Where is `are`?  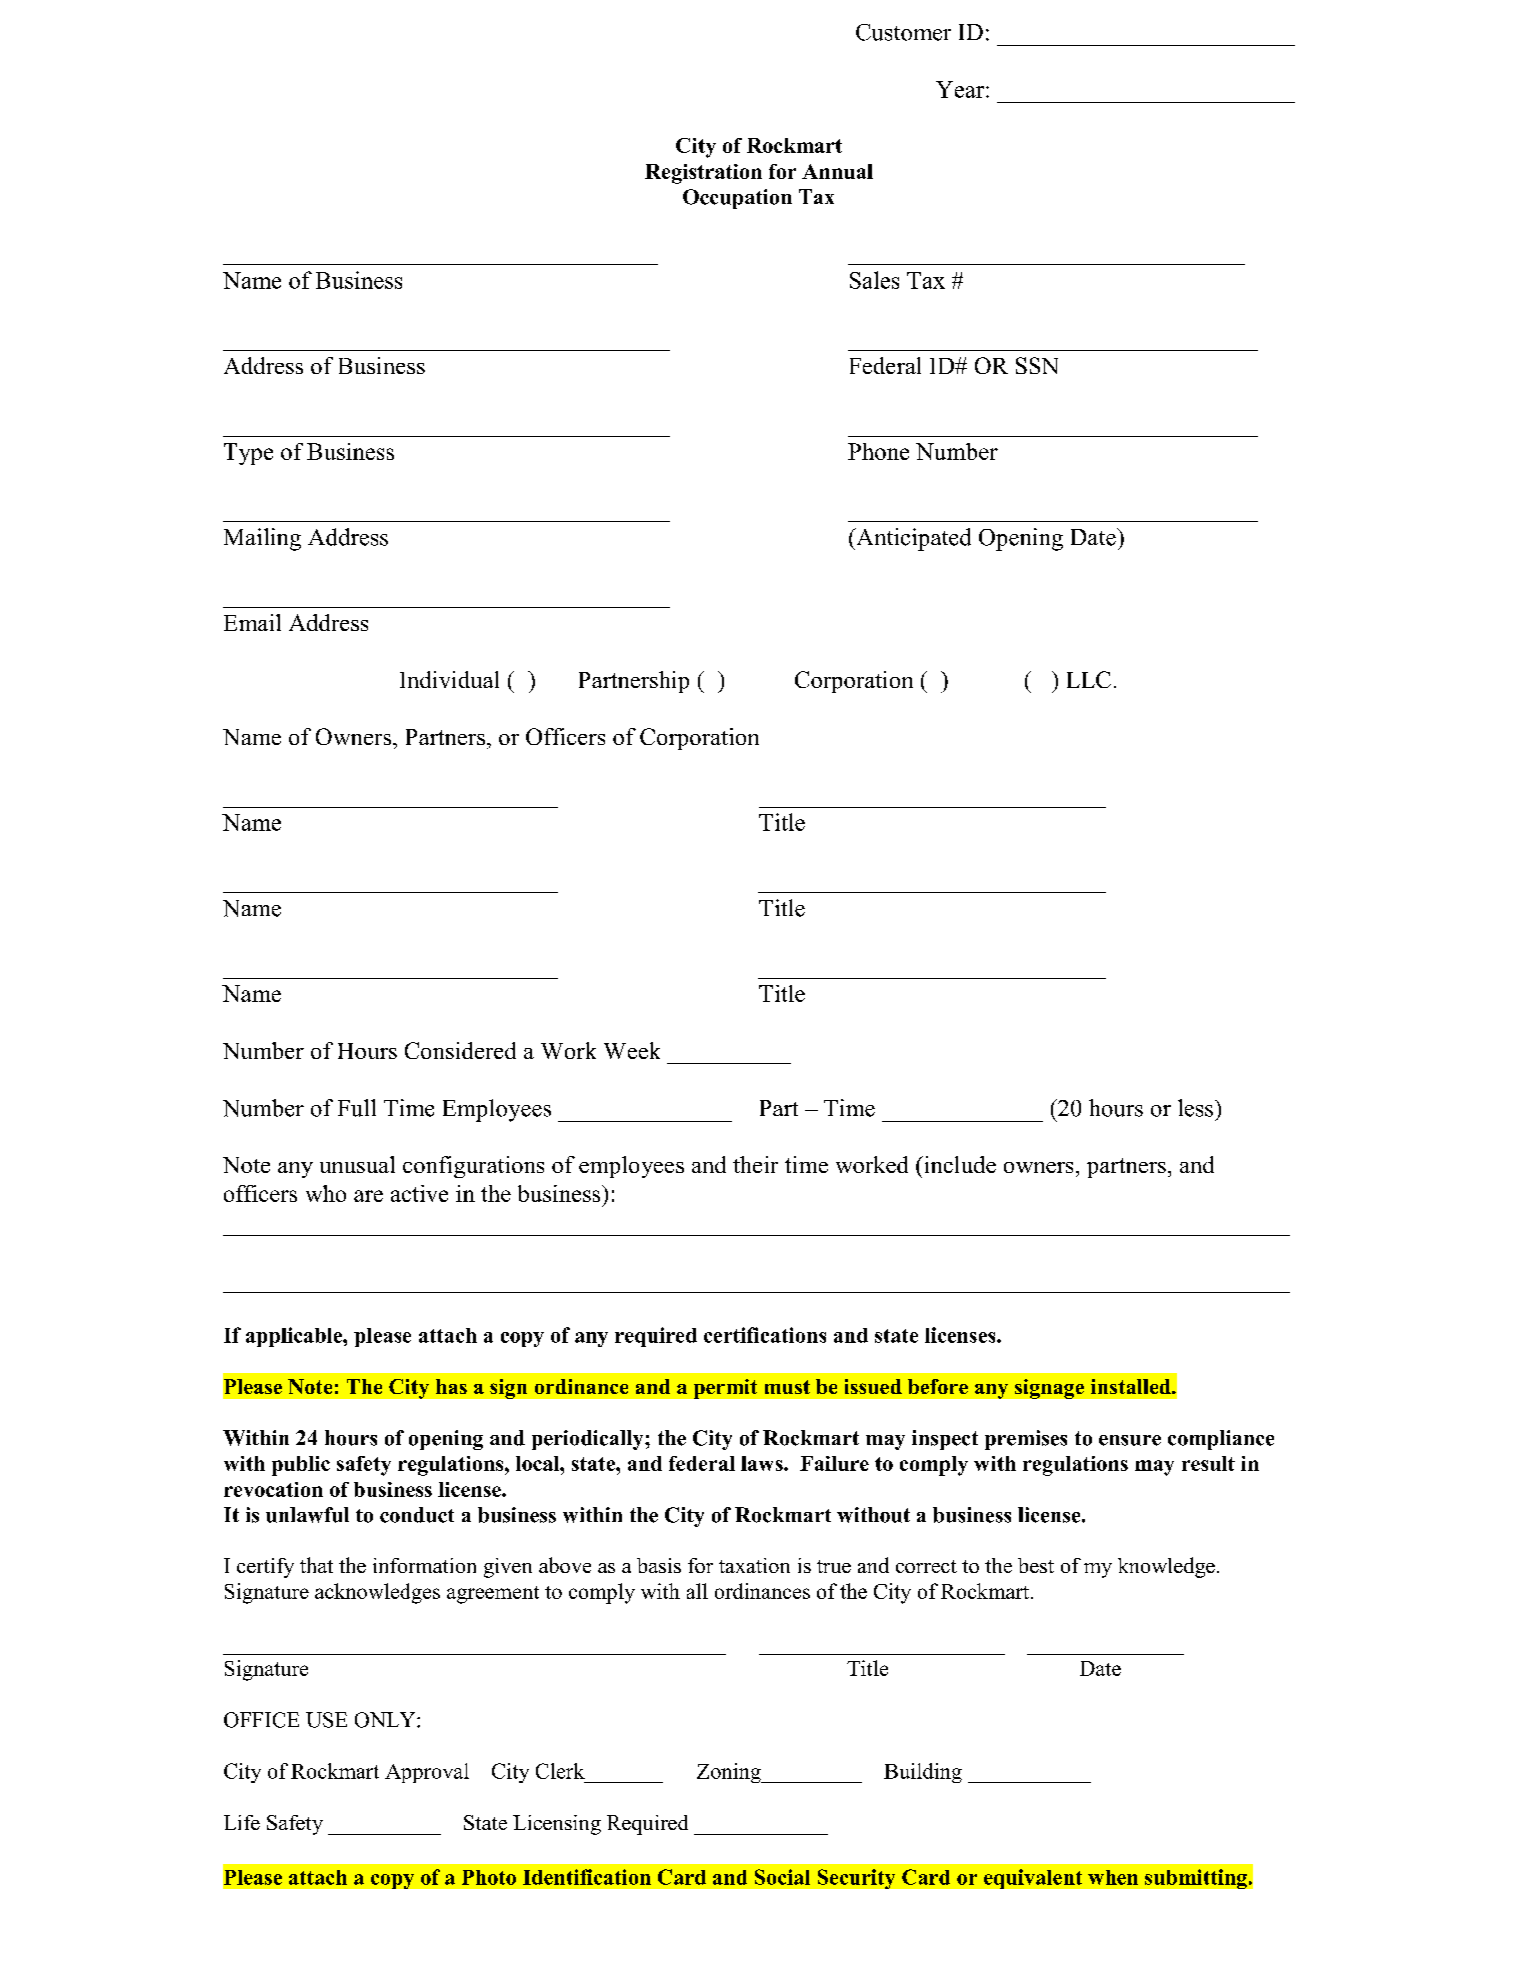
are is located at coordinates (368, 1196).
